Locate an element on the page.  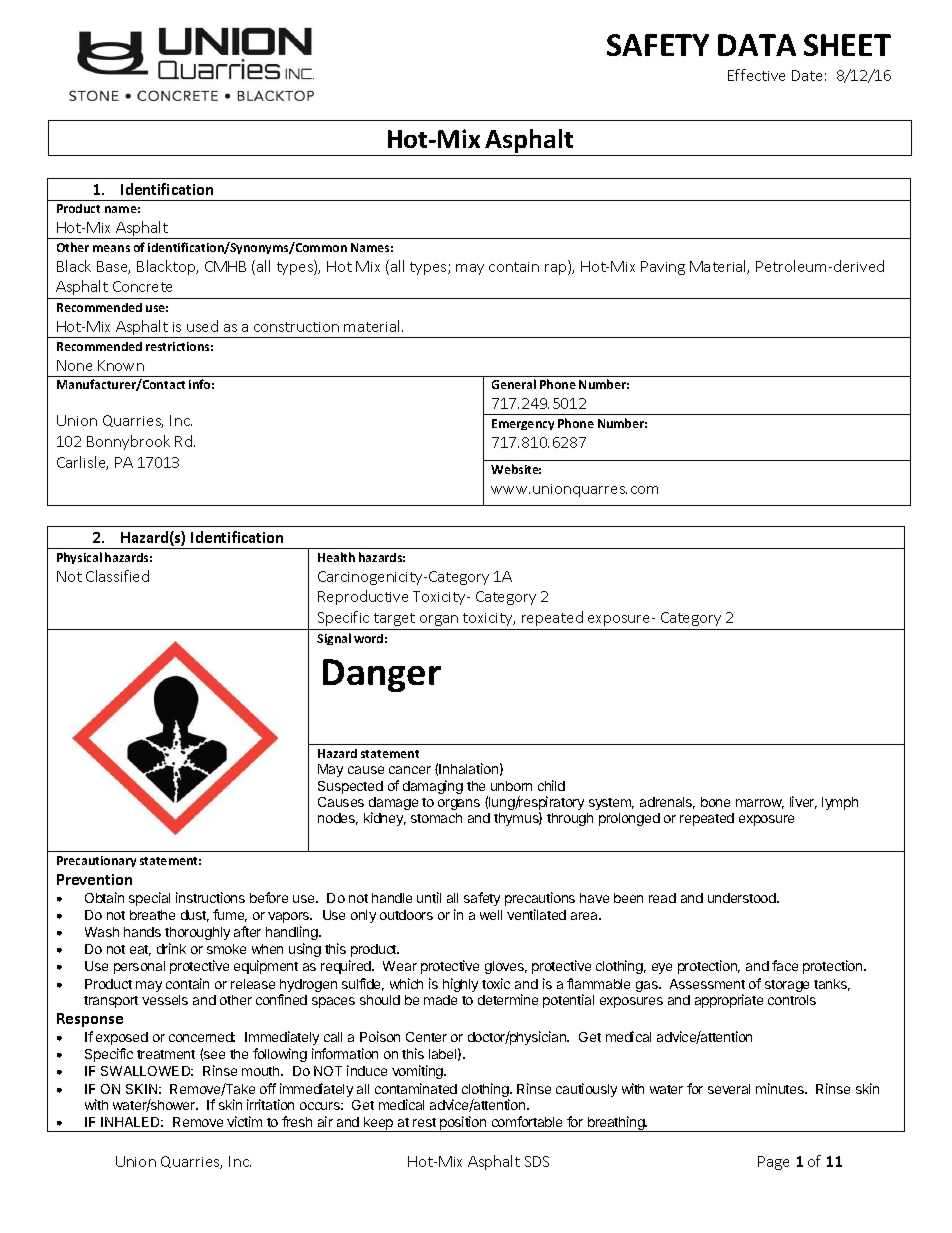
understood is located at coordinates (743, 898).
